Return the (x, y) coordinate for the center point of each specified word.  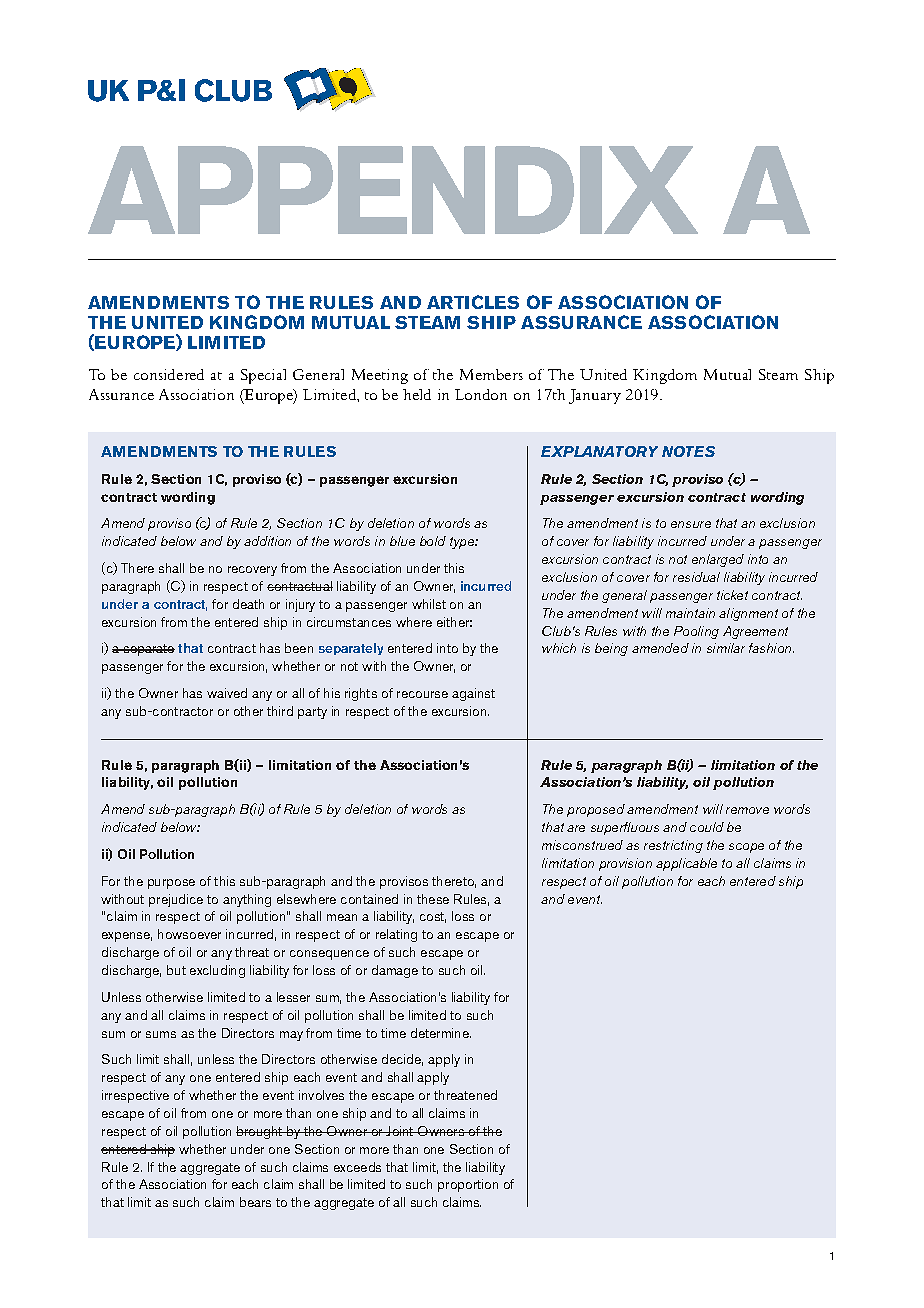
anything (247, 900)
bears (255, 1202)
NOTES (688, 451)
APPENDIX (393, 190)
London (481, 394)
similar (726, 648)
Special (263, 376)
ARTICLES (473, 302)
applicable (686, 864)
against (473, 694)
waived (227, 693)
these (433, 899)
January (595, 396)
